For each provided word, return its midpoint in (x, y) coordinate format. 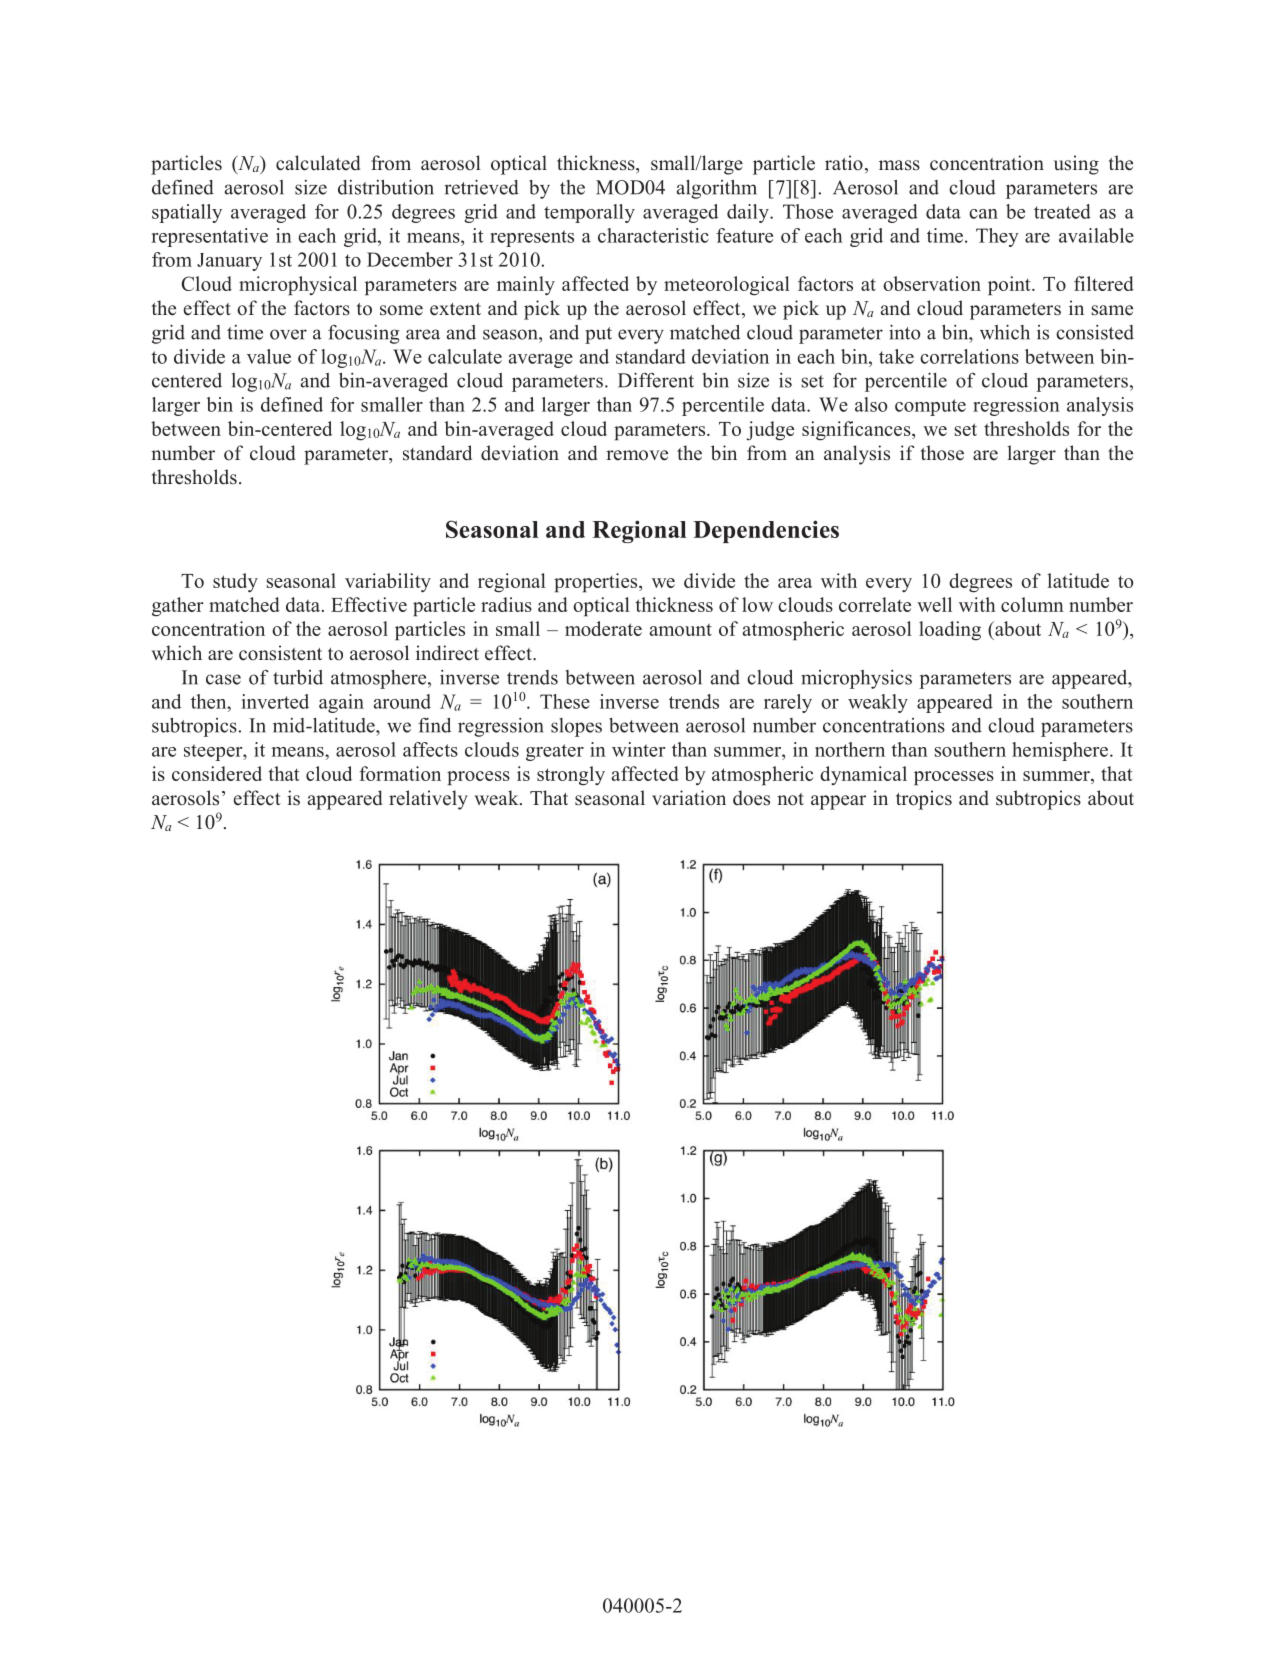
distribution (386, 187)
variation (689, 798)
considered (217, 773)
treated (1062, 211)
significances (857, 431)
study (235, 583)
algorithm (717, 189)
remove (637, 455)
